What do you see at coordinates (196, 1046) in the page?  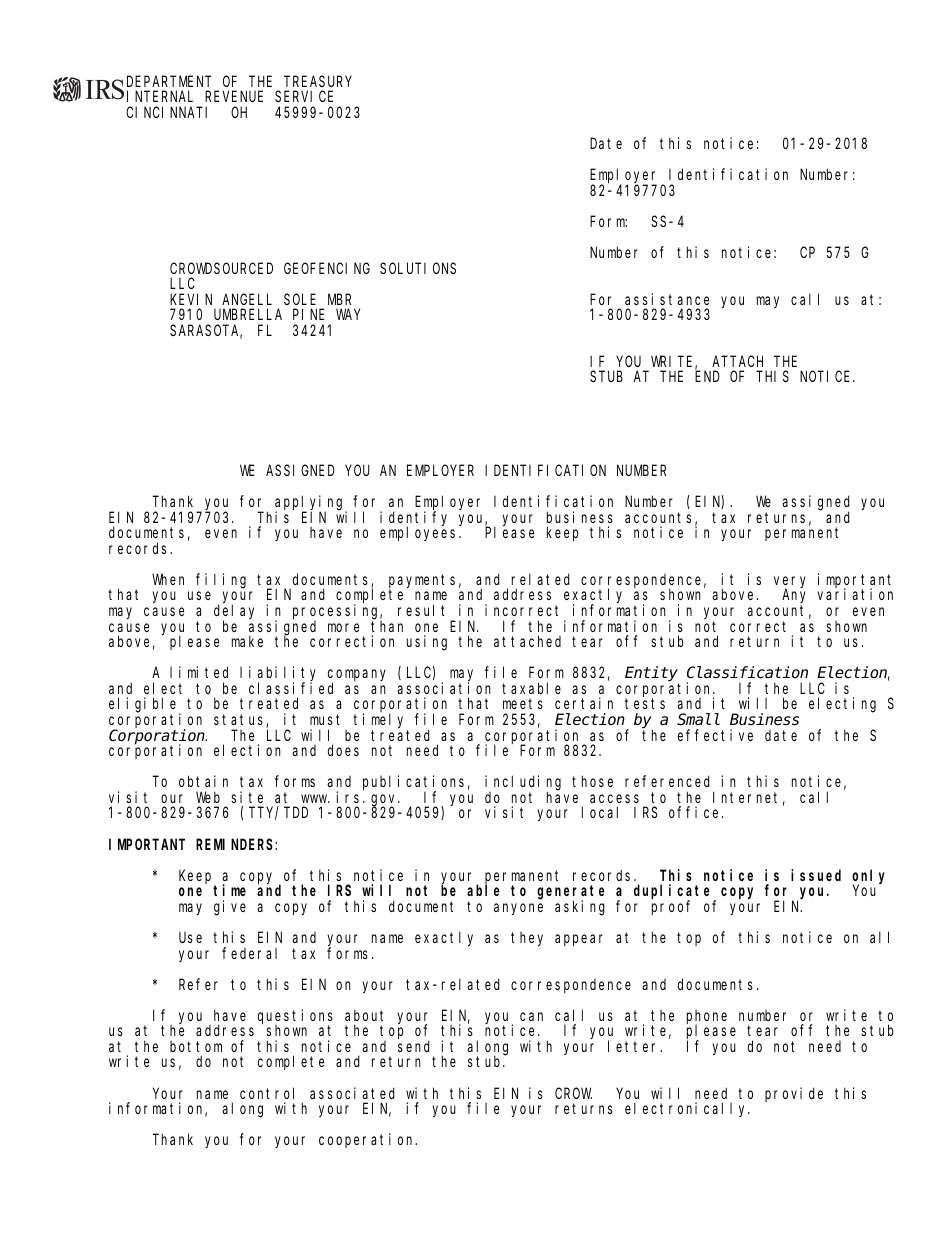 I see `bottom` at bounding box center [196, 1046].
